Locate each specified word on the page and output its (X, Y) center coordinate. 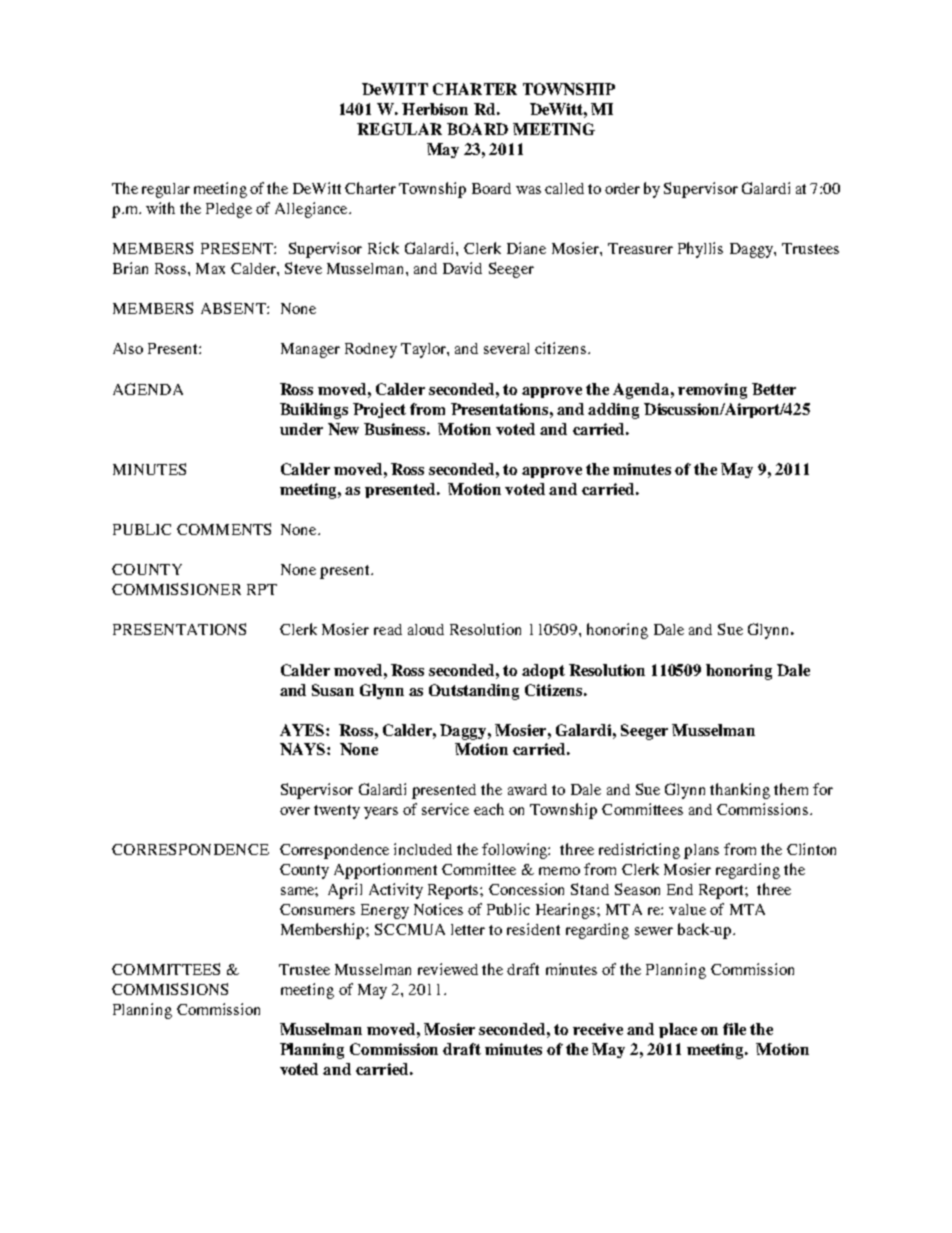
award (527, 789)
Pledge (229, 210)
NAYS (304, 749)
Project (379, 410)
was (528, 190)
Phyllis (700, 250)
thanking (740, 791)
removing (712, 391)
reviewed (448, 969)
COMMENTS (224, 529)
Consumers (317, 909)
